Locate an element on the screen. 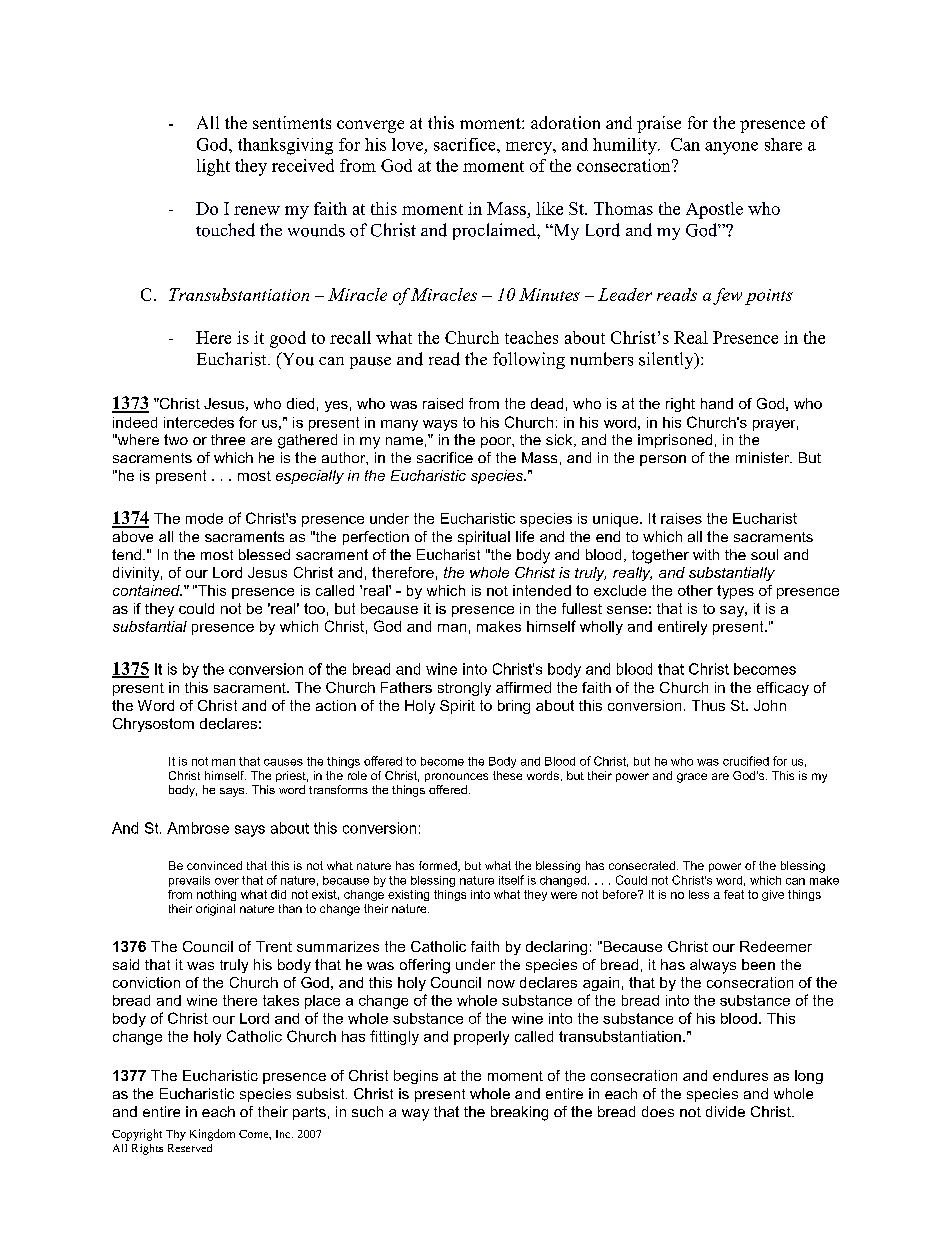  Thy is located at coordinates (176, 1135).
